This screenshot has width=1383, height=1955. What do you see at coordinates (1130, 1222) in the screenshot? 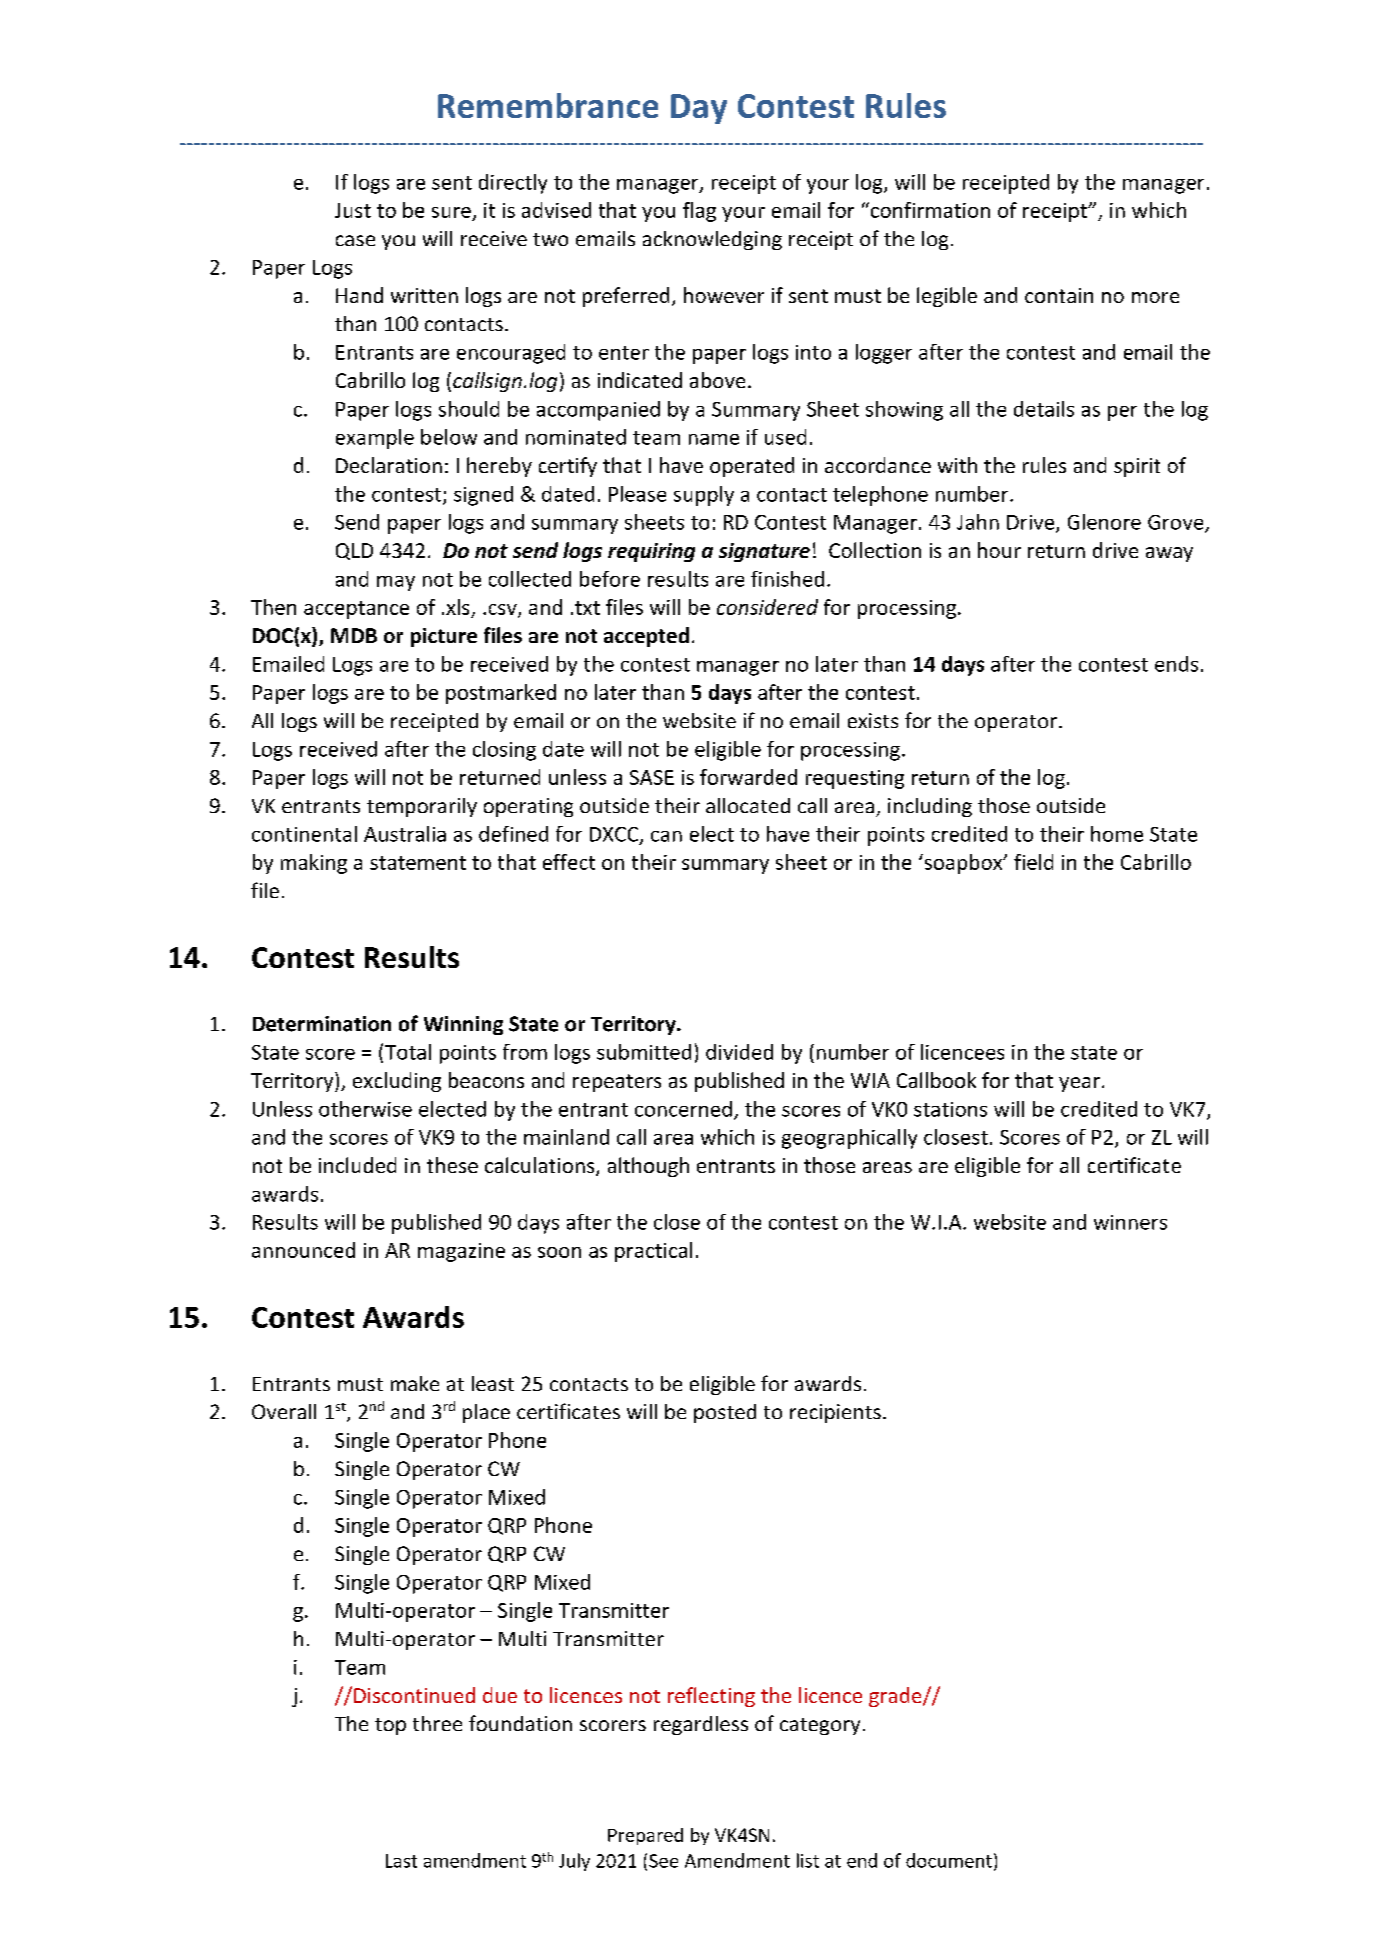
I see `winners` at bounding box center [1130, 1222].
